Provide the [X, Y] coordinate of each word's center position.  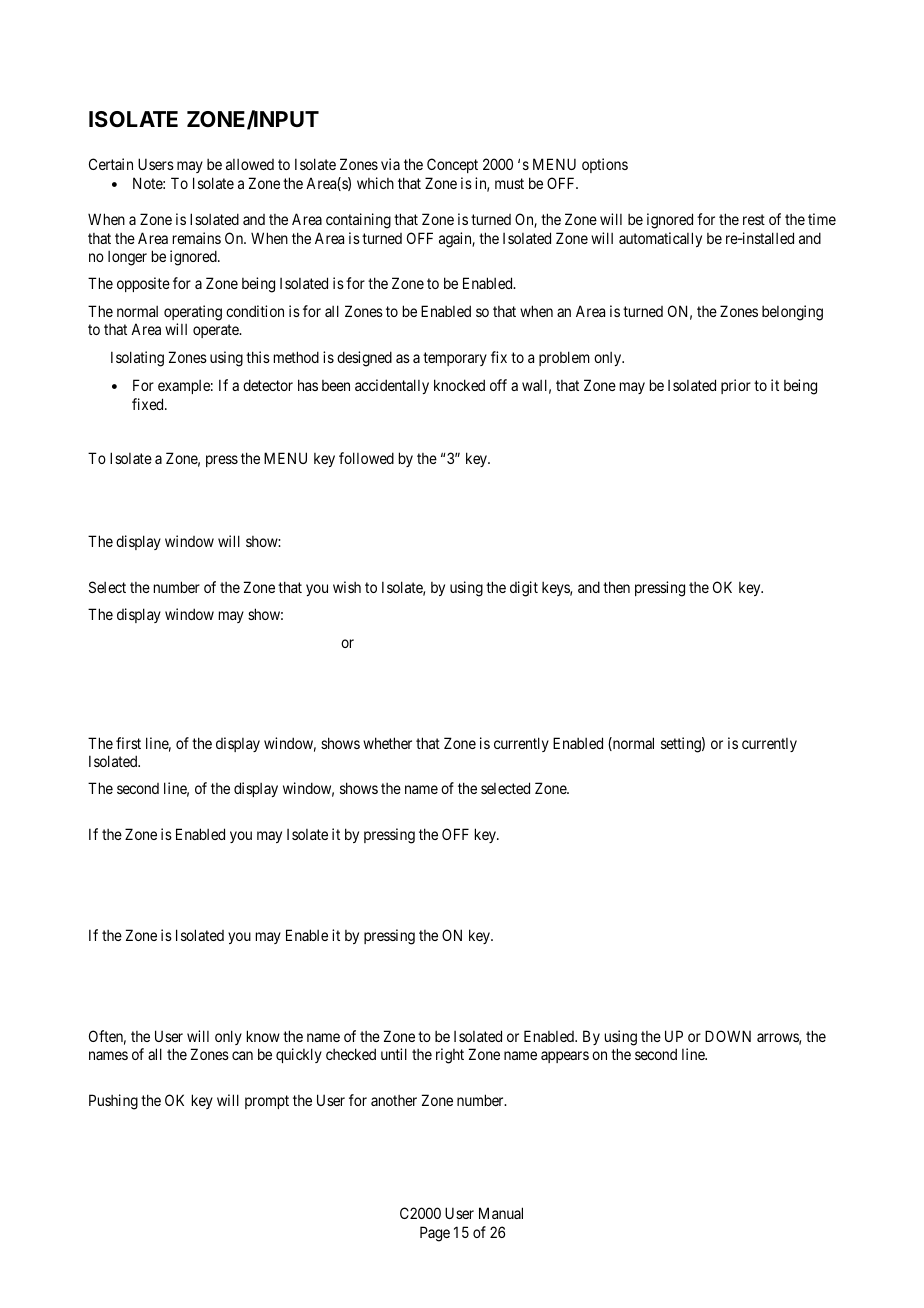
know [263, 1036]
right [450, 1056]
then [616, 587]
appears [565, 1057]
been [336, 385]
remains [197, 238]
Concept [452, 165]
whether [387, 743]
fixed [149, 404]
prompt [267, 1102]
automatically [660, 239]
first [128, 743]
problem [564, 358]
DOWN [728, 1036]
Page [435, 1234]
